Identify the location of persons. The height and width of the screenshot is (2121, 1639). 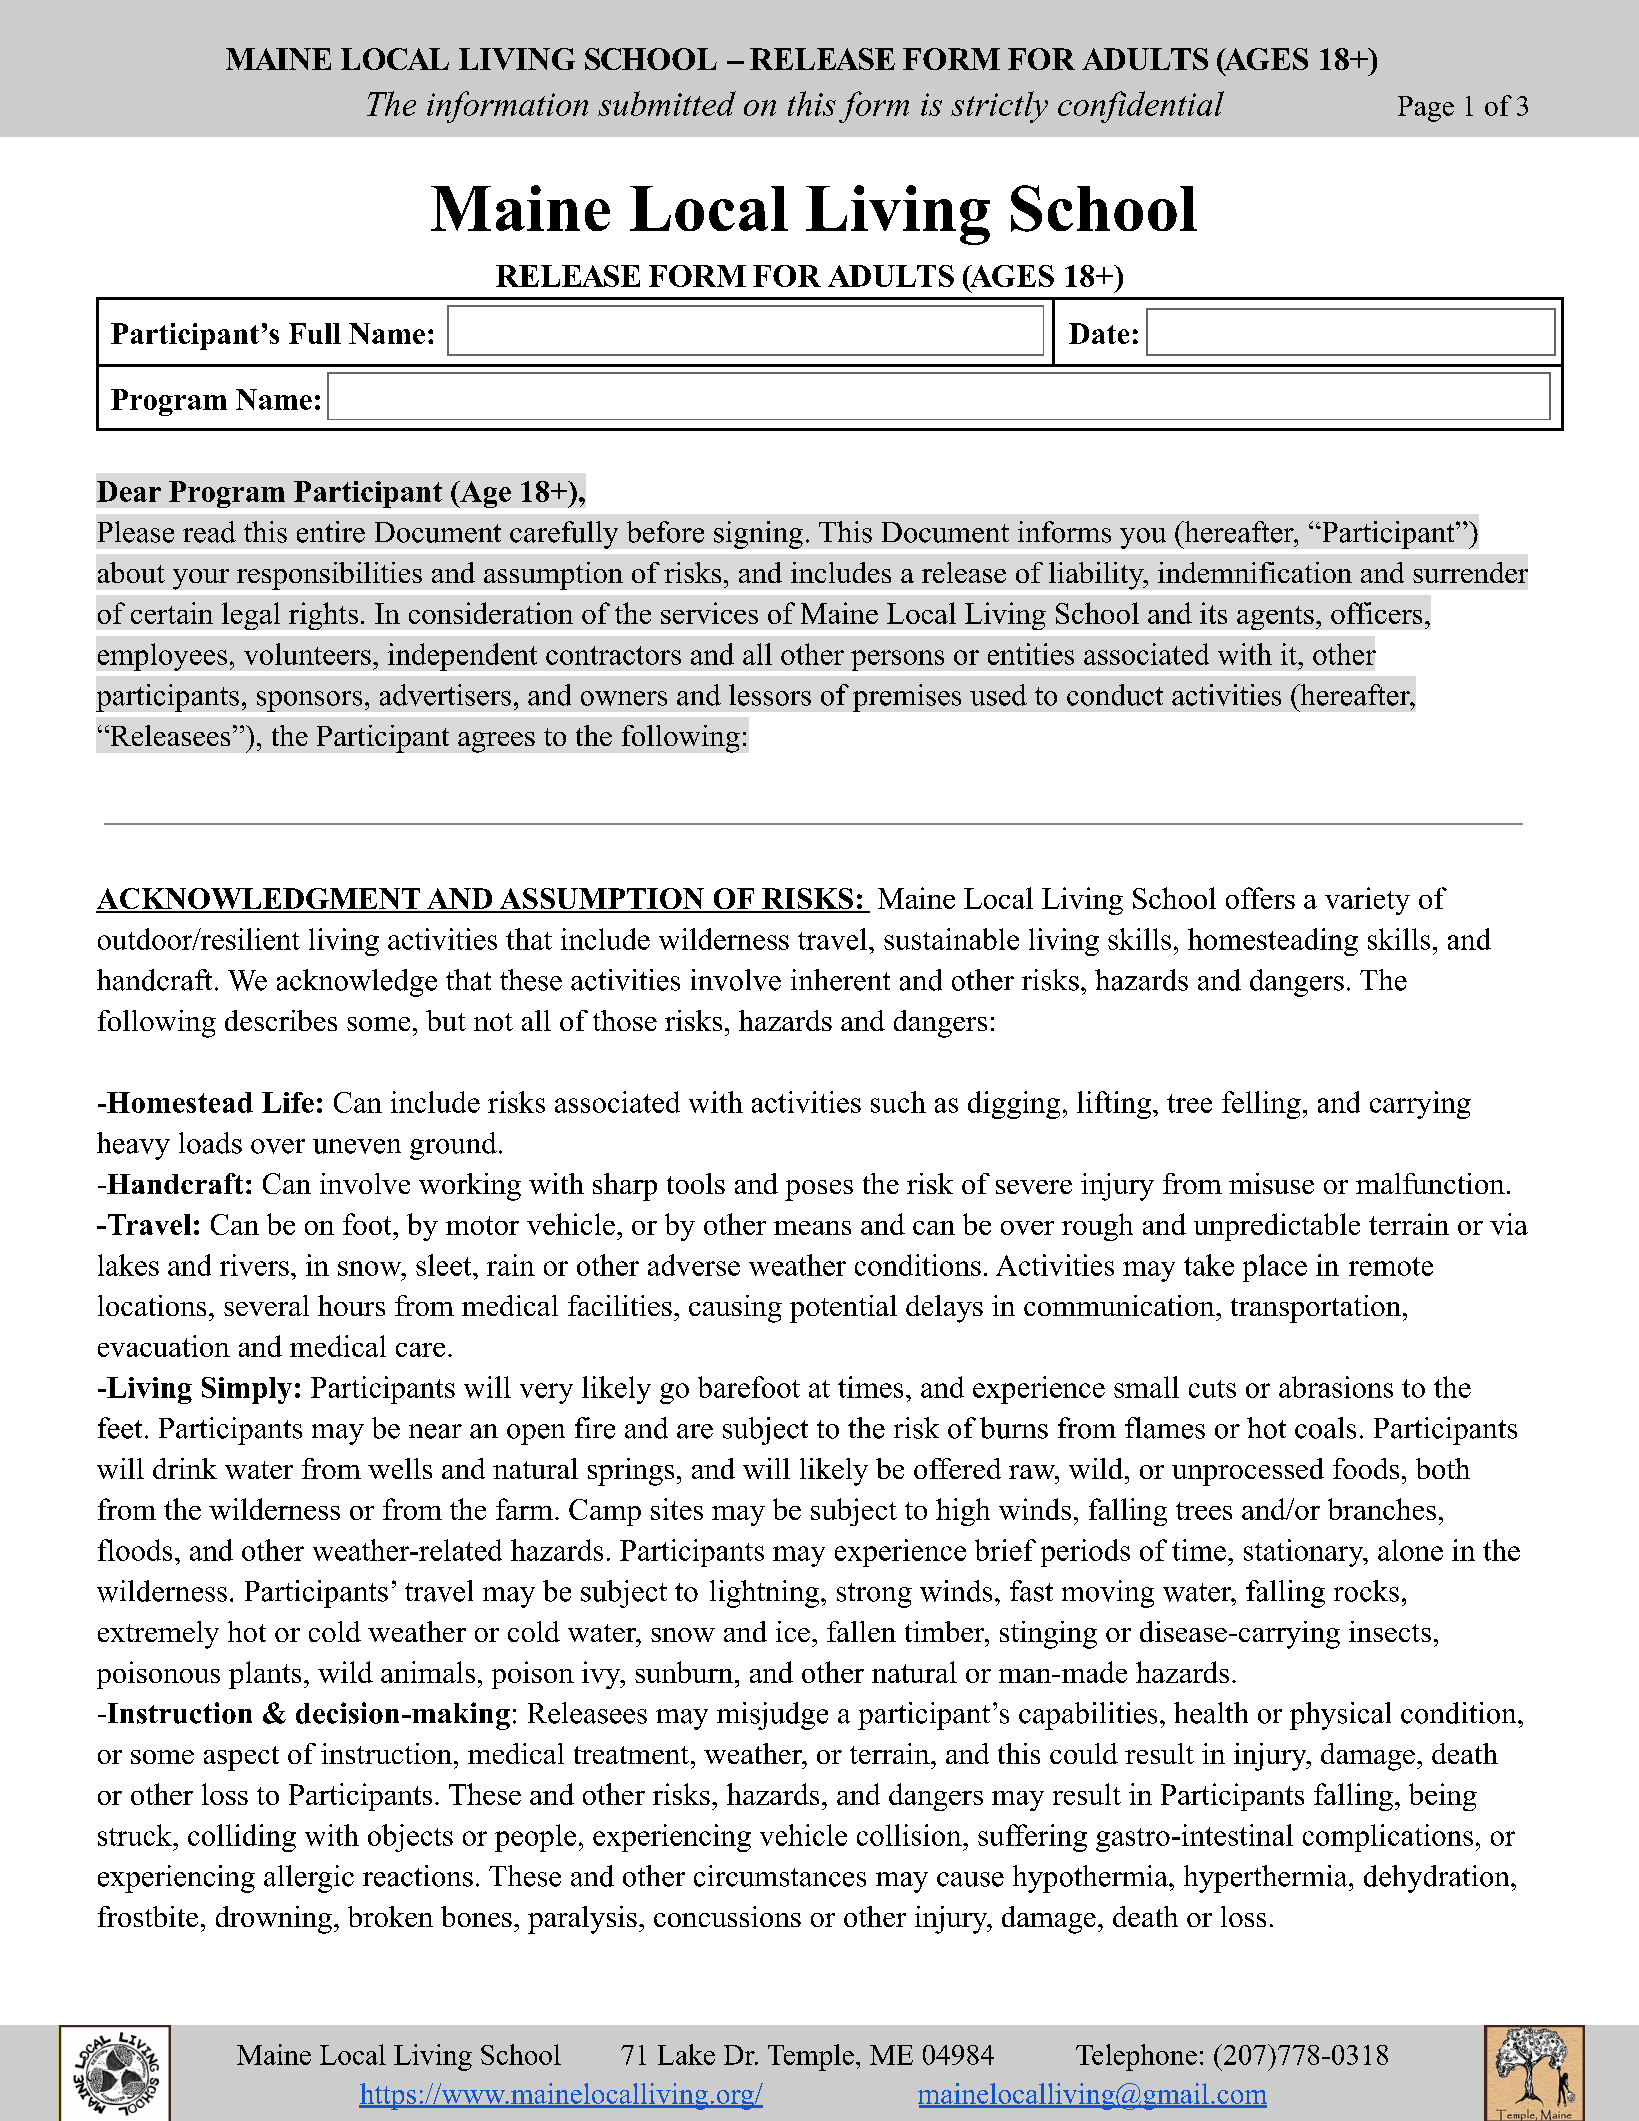
(897, 660).
